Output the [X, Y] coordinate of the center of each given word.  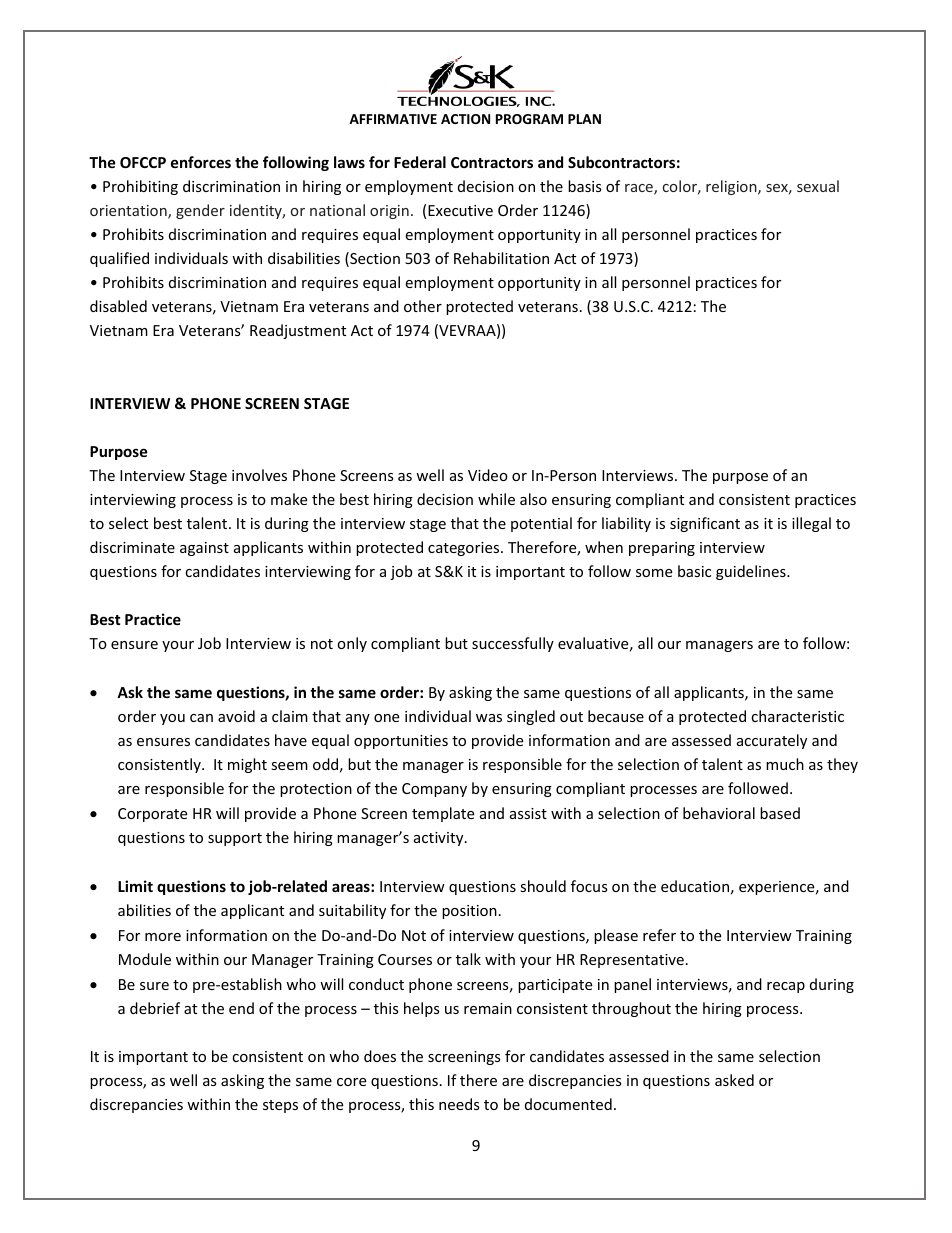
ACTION [465, 119]
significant [705, 524]
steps [280, 1106]
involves [259, 475]
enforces [201, 162]
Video [488, 475]
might [247, 765]
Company [434, 790]
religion [732, 187]
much [785, 764]
